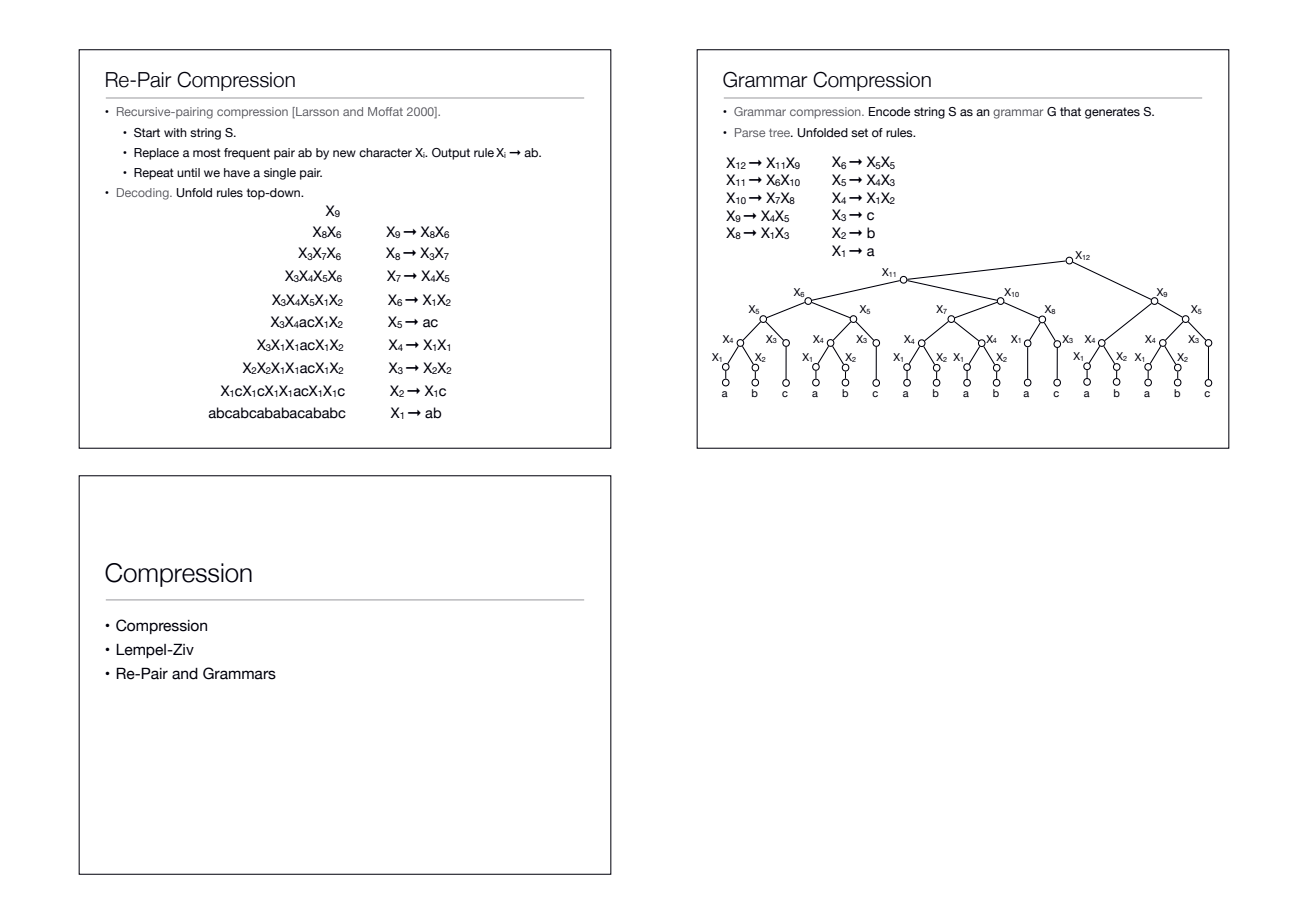 The image size is (1308, 924). Describe the element at coordinates (889, 111) in the screenshot. I see `Encode` at that location.
